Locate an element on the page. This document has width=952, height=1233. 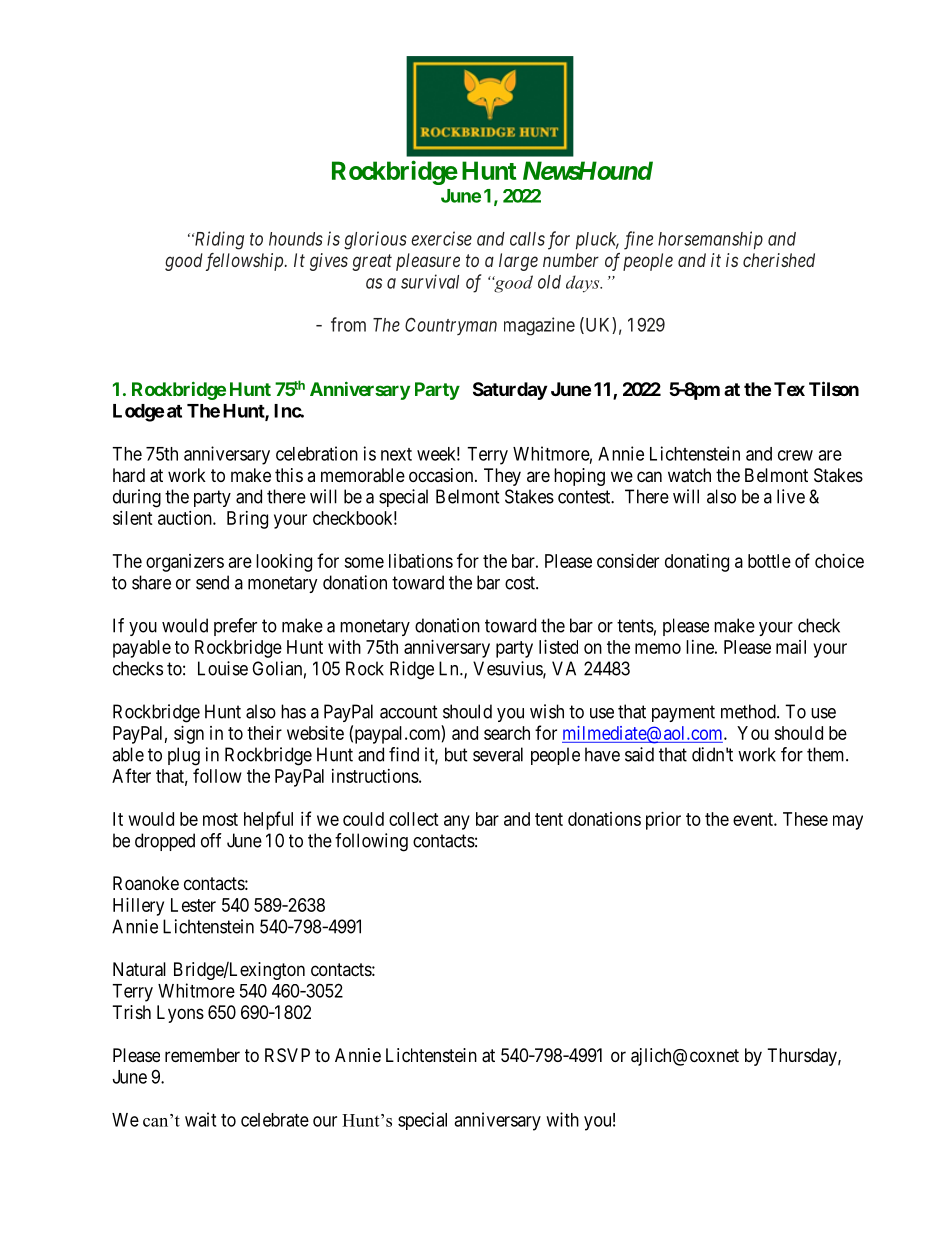
RSVP is located at coordinates (287, 1055).
